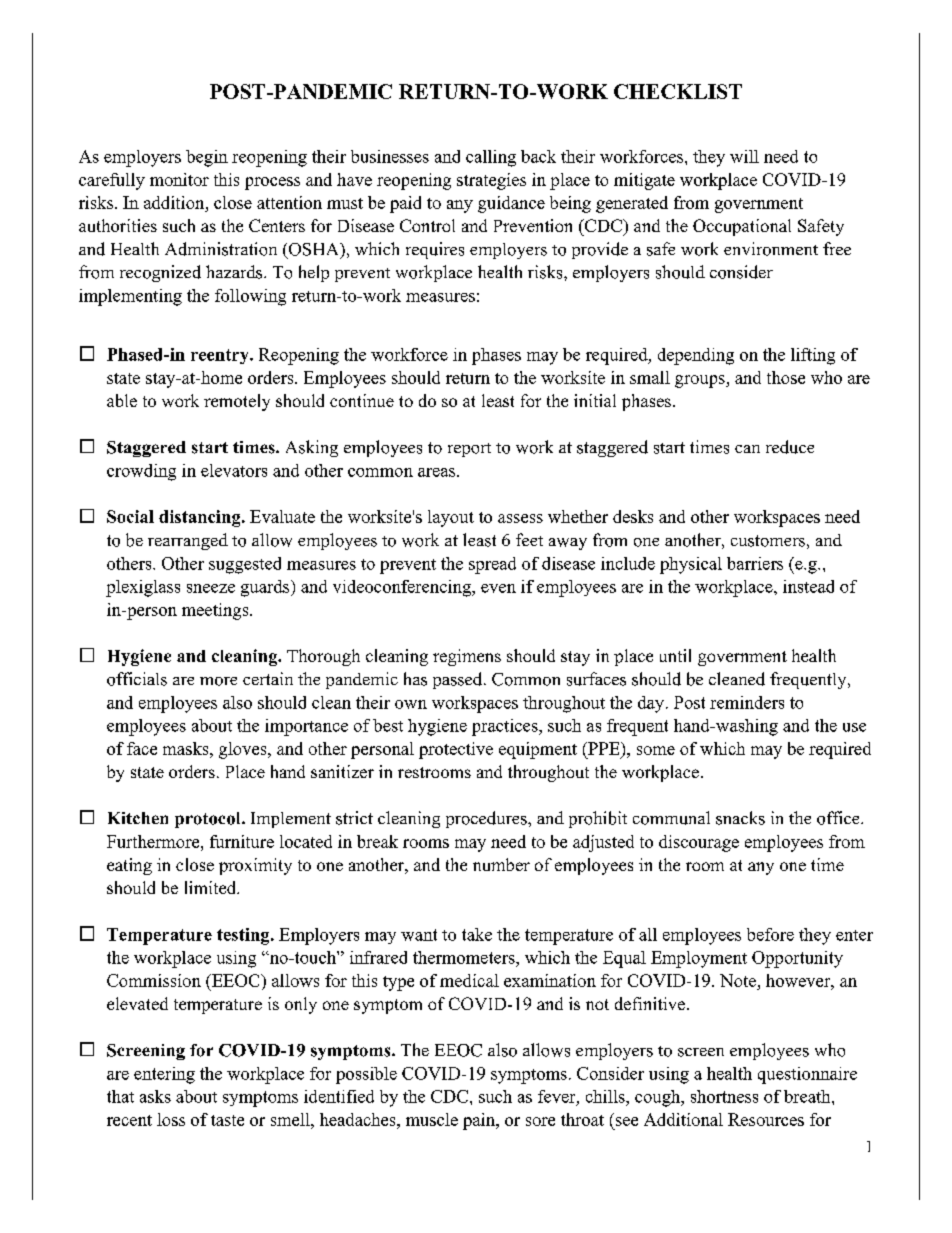  I want to click on spread, so click(492, 565).
